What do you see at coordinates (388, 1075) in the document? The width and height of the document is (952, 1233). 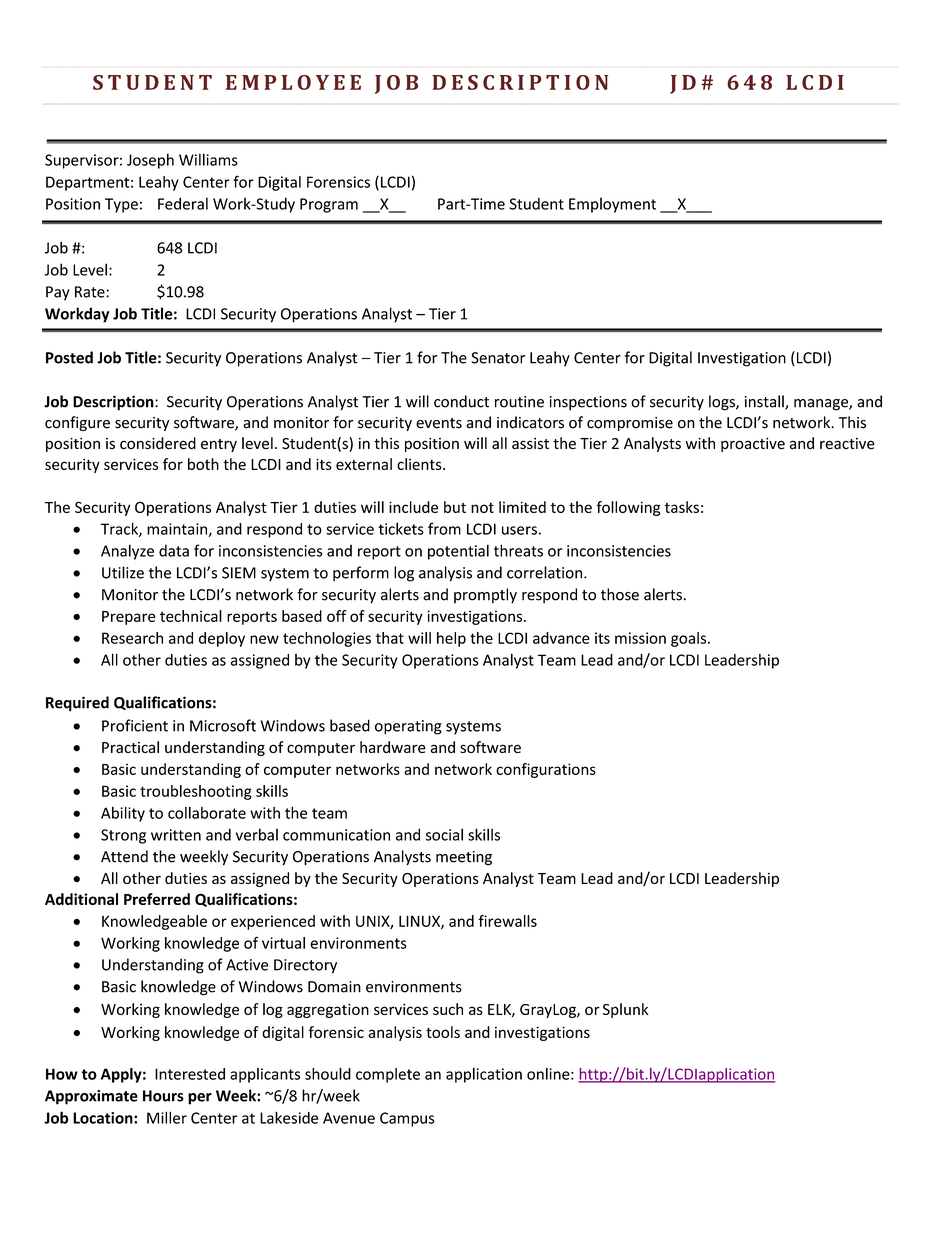 I see `complete` at bounding box center [388, 1075].
